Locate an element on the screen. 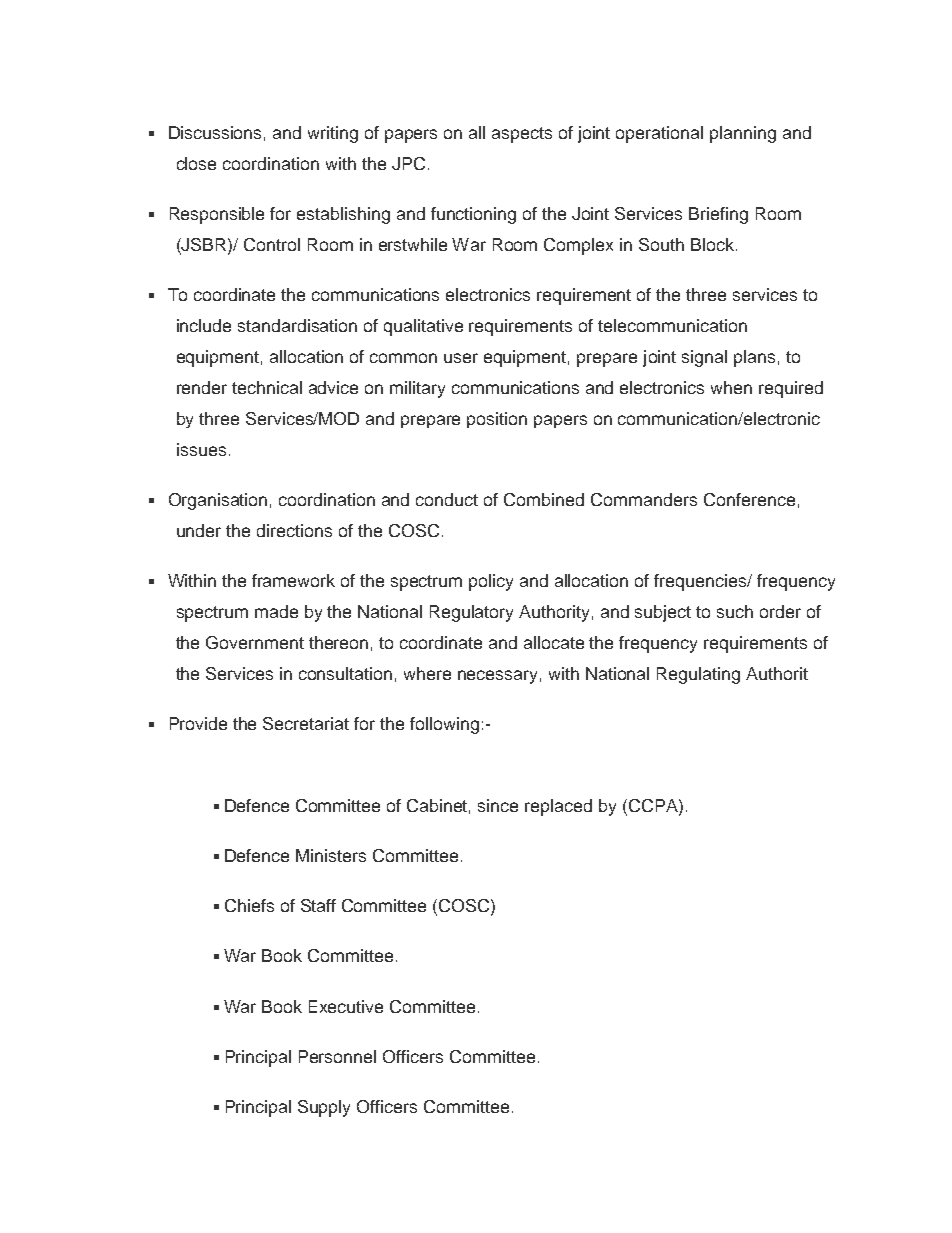 This screenshot has width=952, height=1233. such is located at coordinates (735, 611).
